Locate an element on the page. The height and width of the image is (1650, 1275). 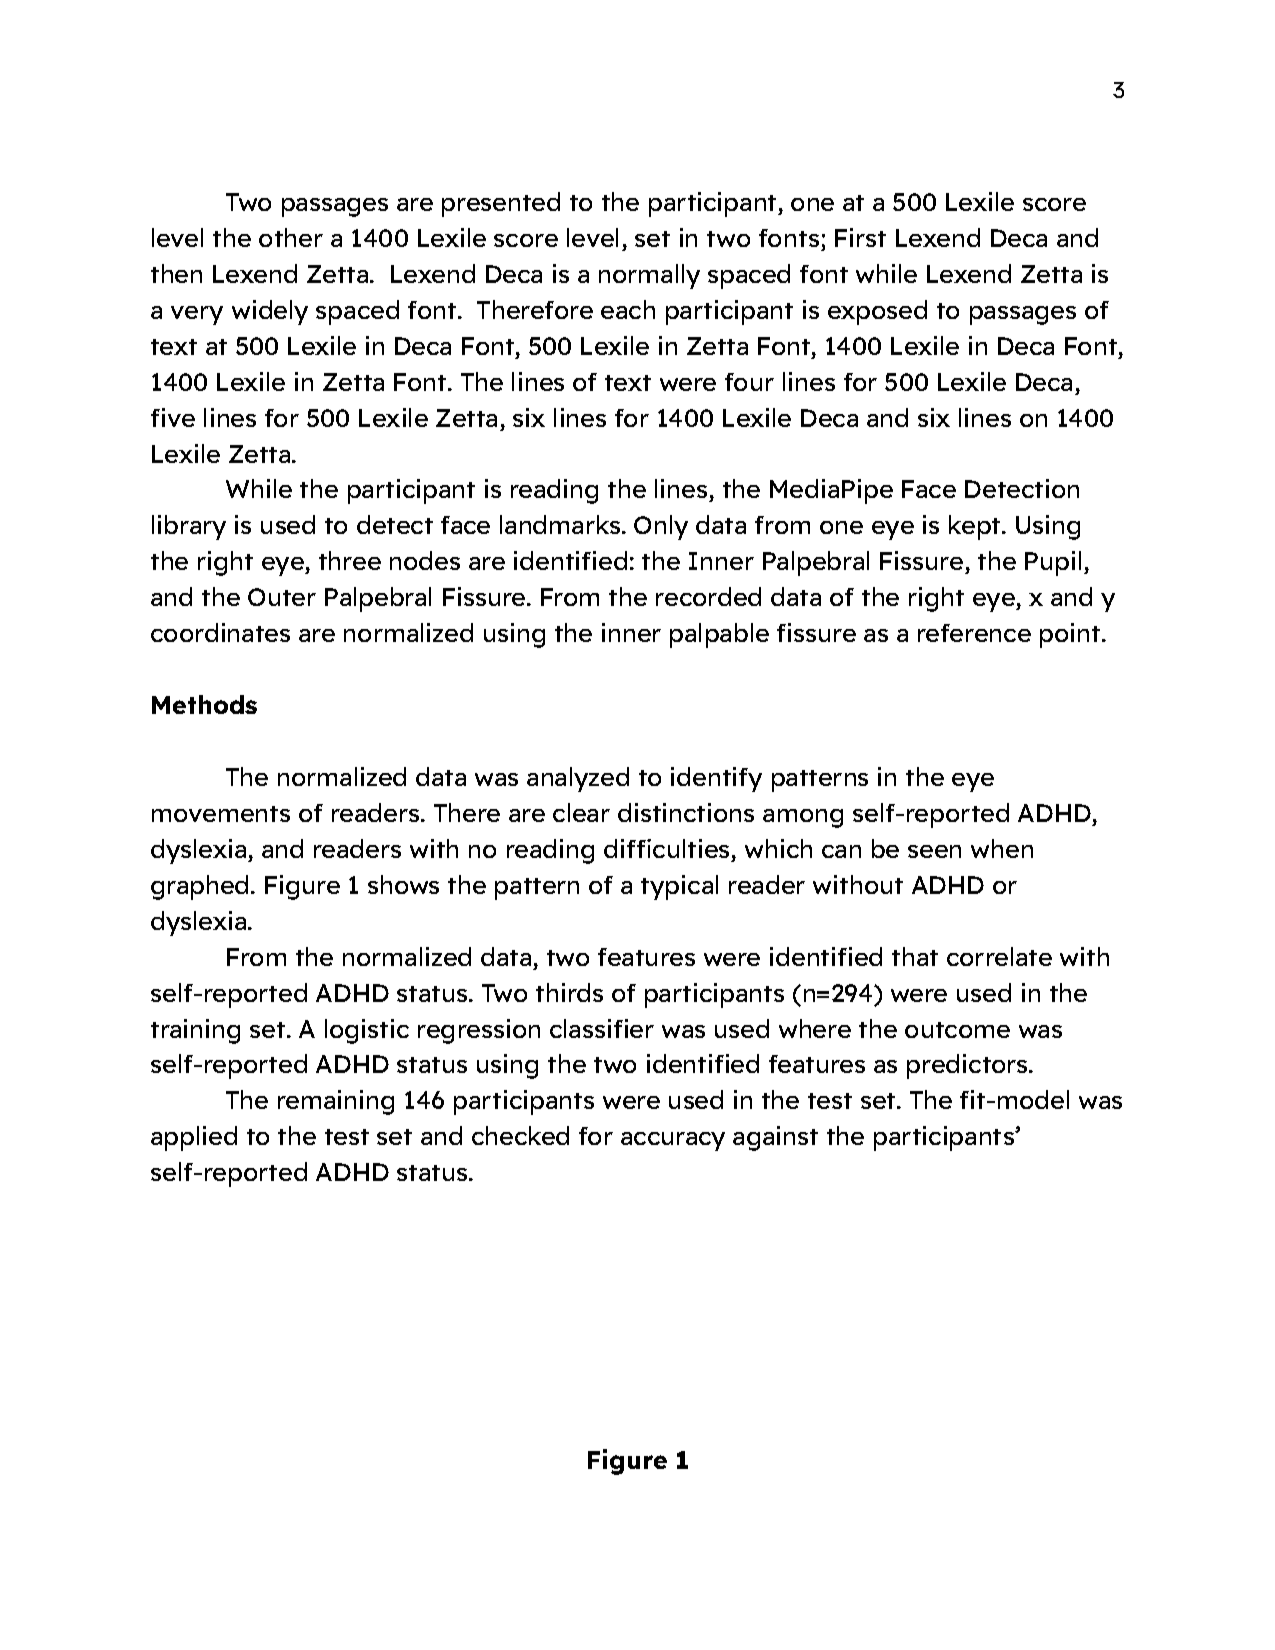
movements is located at coordinates (221, 814).
